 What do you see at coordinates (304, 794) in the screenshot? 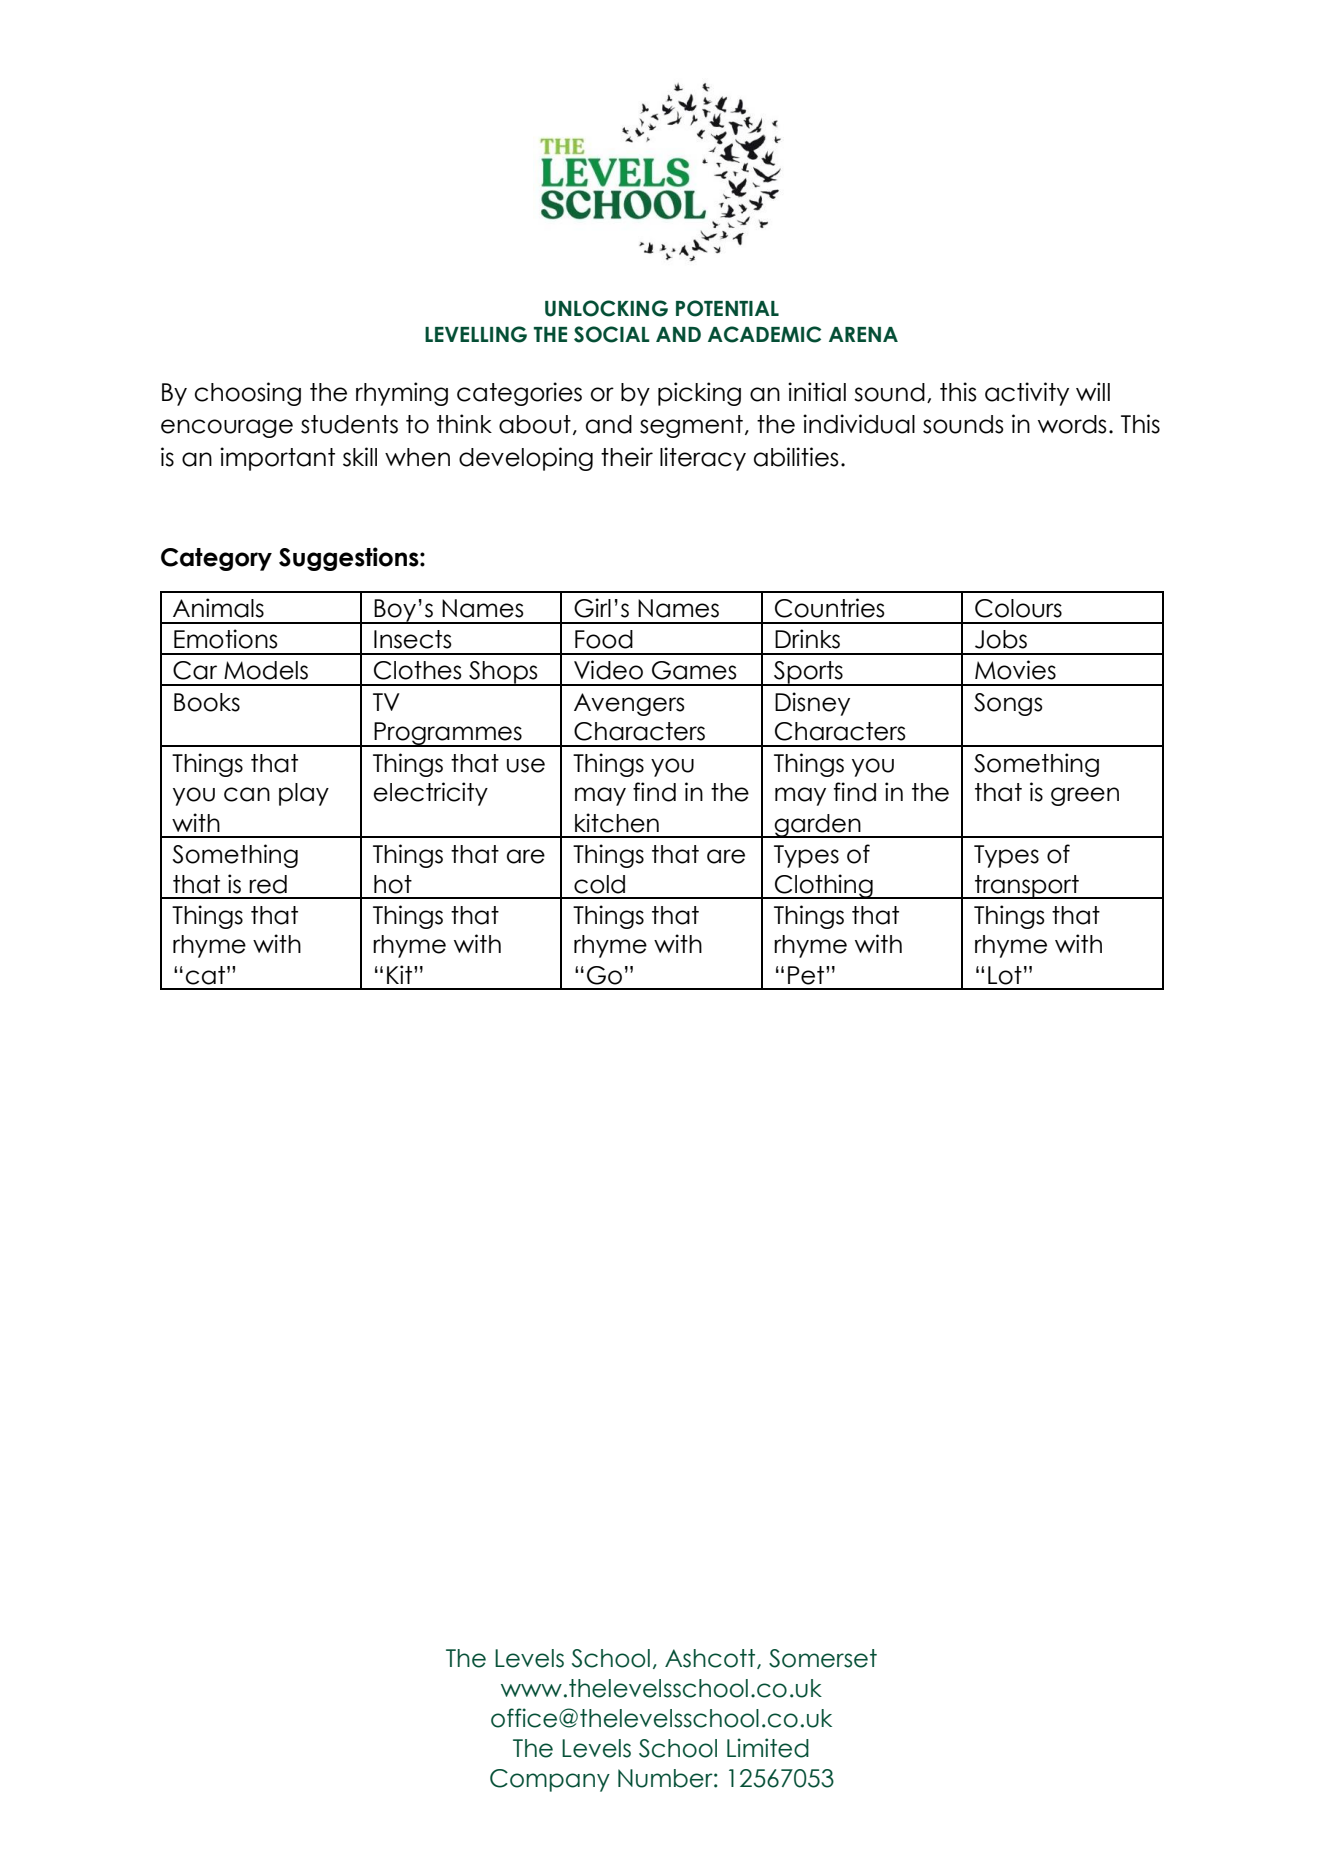
I see `play` at bounding box center [304, 794].
